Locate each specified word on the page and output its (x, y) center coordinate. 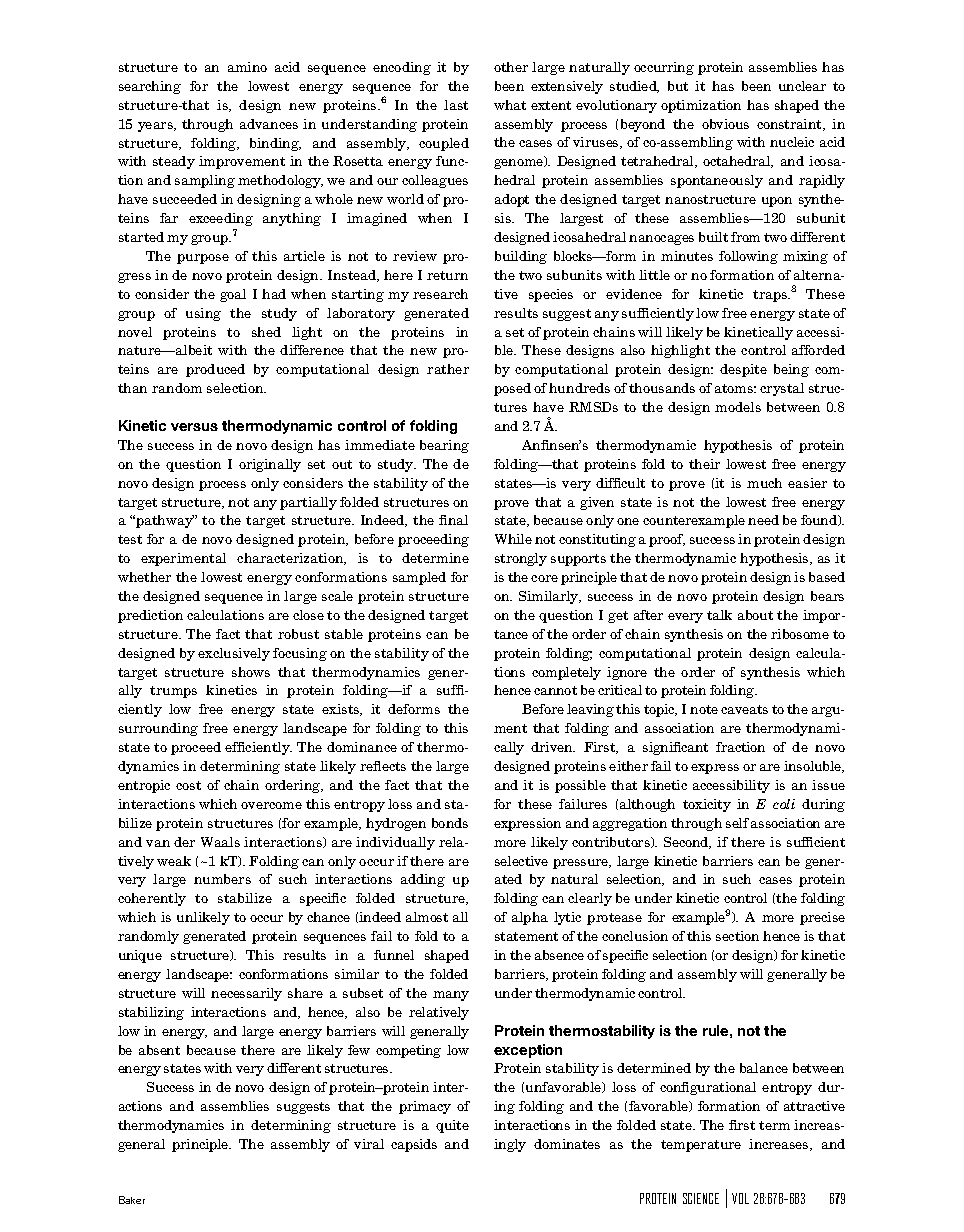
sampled (419, 578)
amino (247, 67)
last (456, 105)
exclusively (234, 654)
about (755, 615)
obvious (725, 124)
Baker (132, 1200)
